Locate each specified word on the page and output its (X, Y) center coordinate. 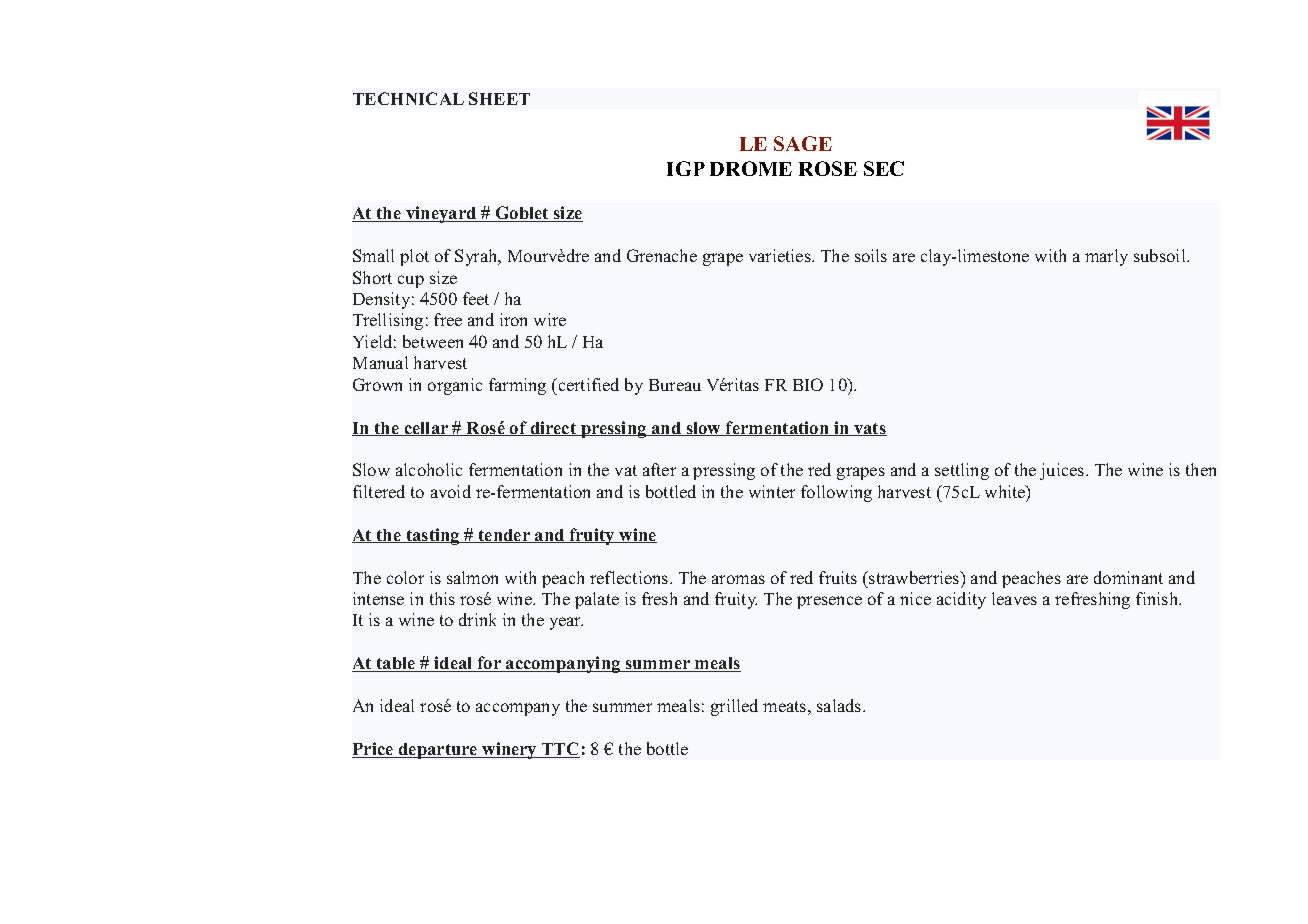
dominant (1128, 577)
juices (1063, 471)
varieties (781, 255)
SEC (884, 168)
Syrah (477, 257)
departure (438, 751)
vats (869, 429)
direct (553, 428)
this (442, 598)
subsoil (1161, 255)
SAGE (803, 143)
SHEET (499, 98)
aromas (738, 579)
